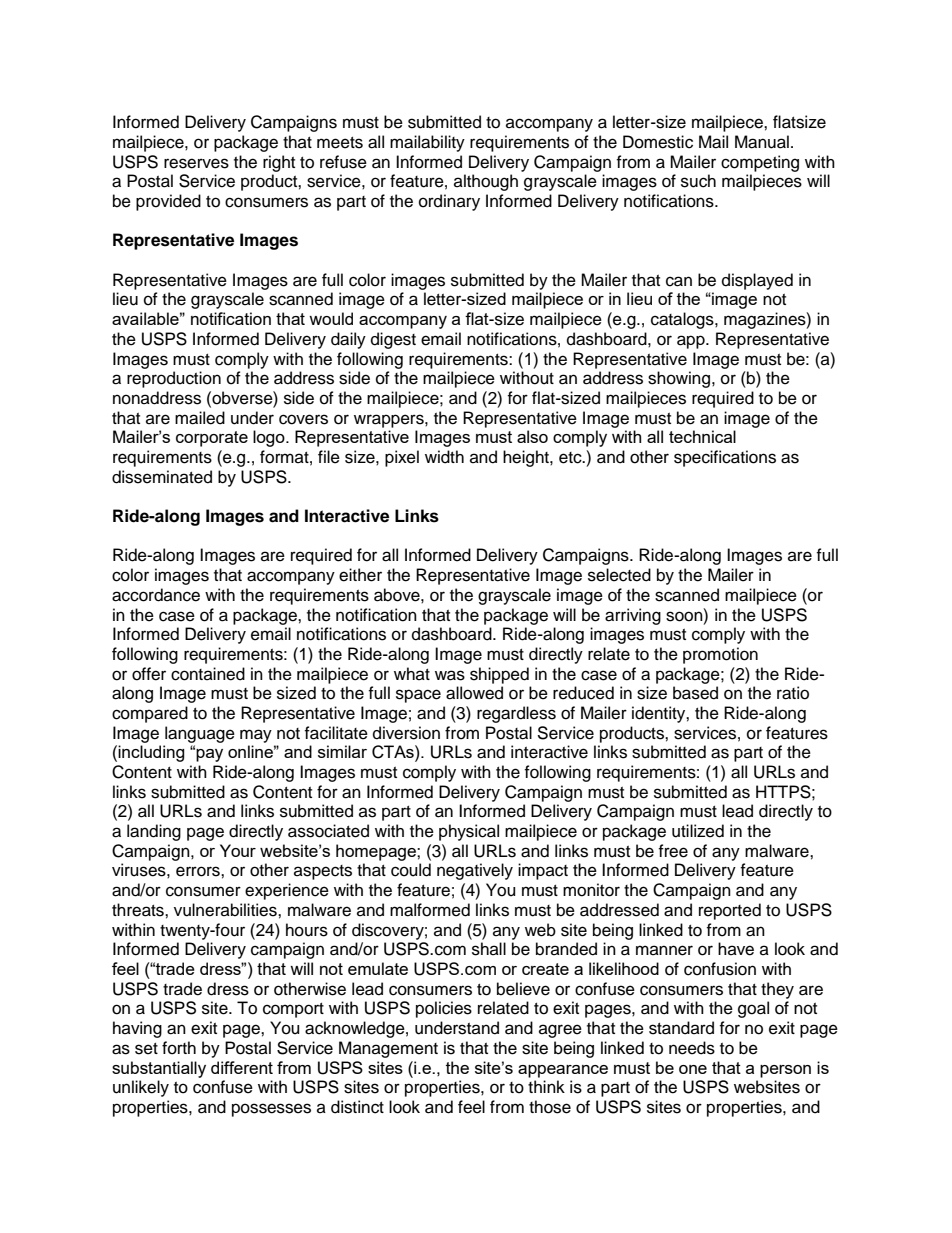 This screenshot has width=952, height=1233. I want to click on vulnerabilities, so click(226, 910).
